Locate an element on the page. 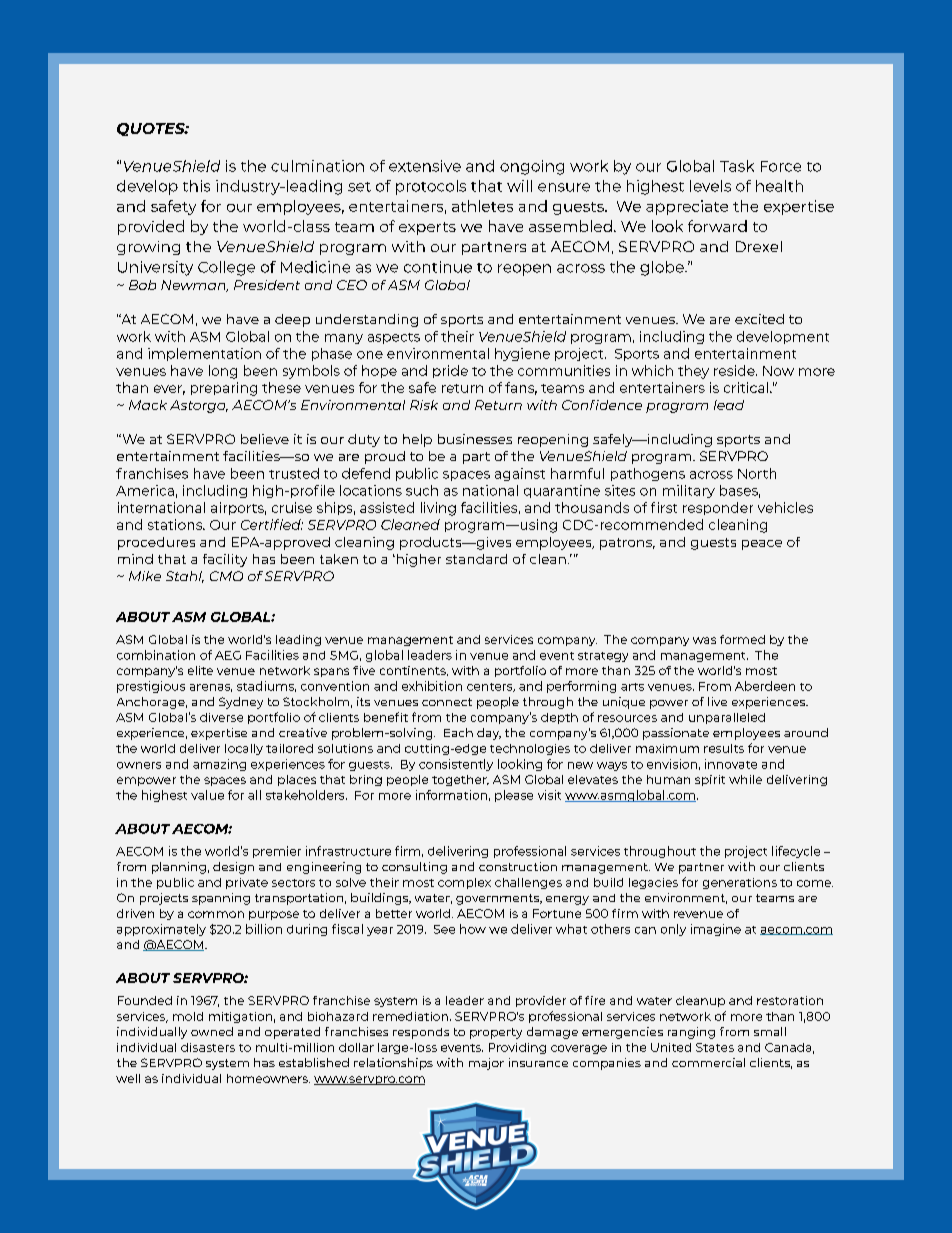 The width and height of the page is (952, 1233). athletes is located at coordinates (482, 206).
